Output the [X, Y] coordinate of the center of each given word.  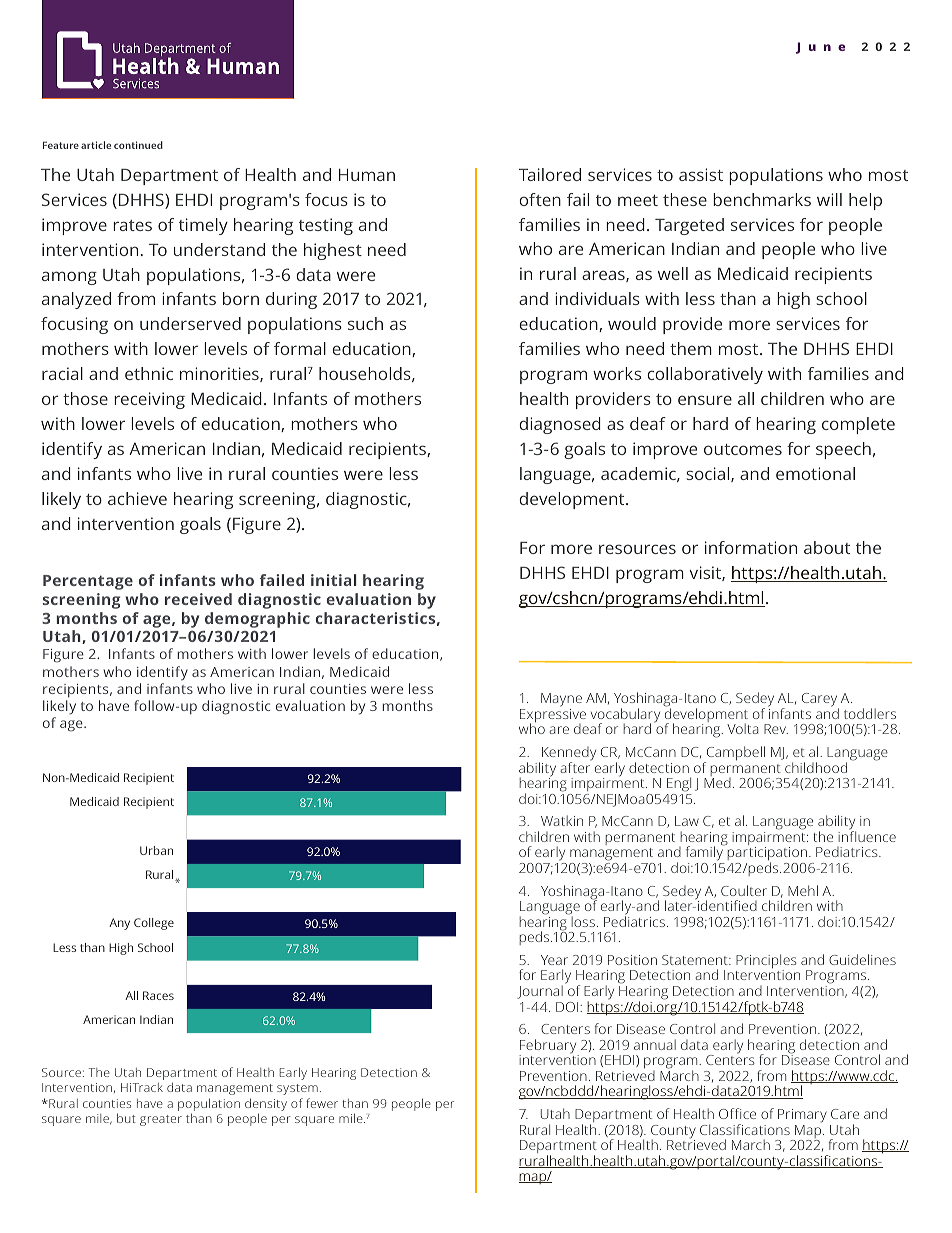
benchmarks [762, 199]
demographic [257, 620]
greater [161, 1120]
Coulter [744, 890]
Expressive [553, 717]
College [154, 924]
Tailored [550, 174]
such [365, 323]
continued [138, 145]
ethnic [149, 373]
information [751, 547]
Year [554, 960]
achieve [137, 498]
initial [334, 580]
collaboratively [705, 375]
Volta [742, 728]
